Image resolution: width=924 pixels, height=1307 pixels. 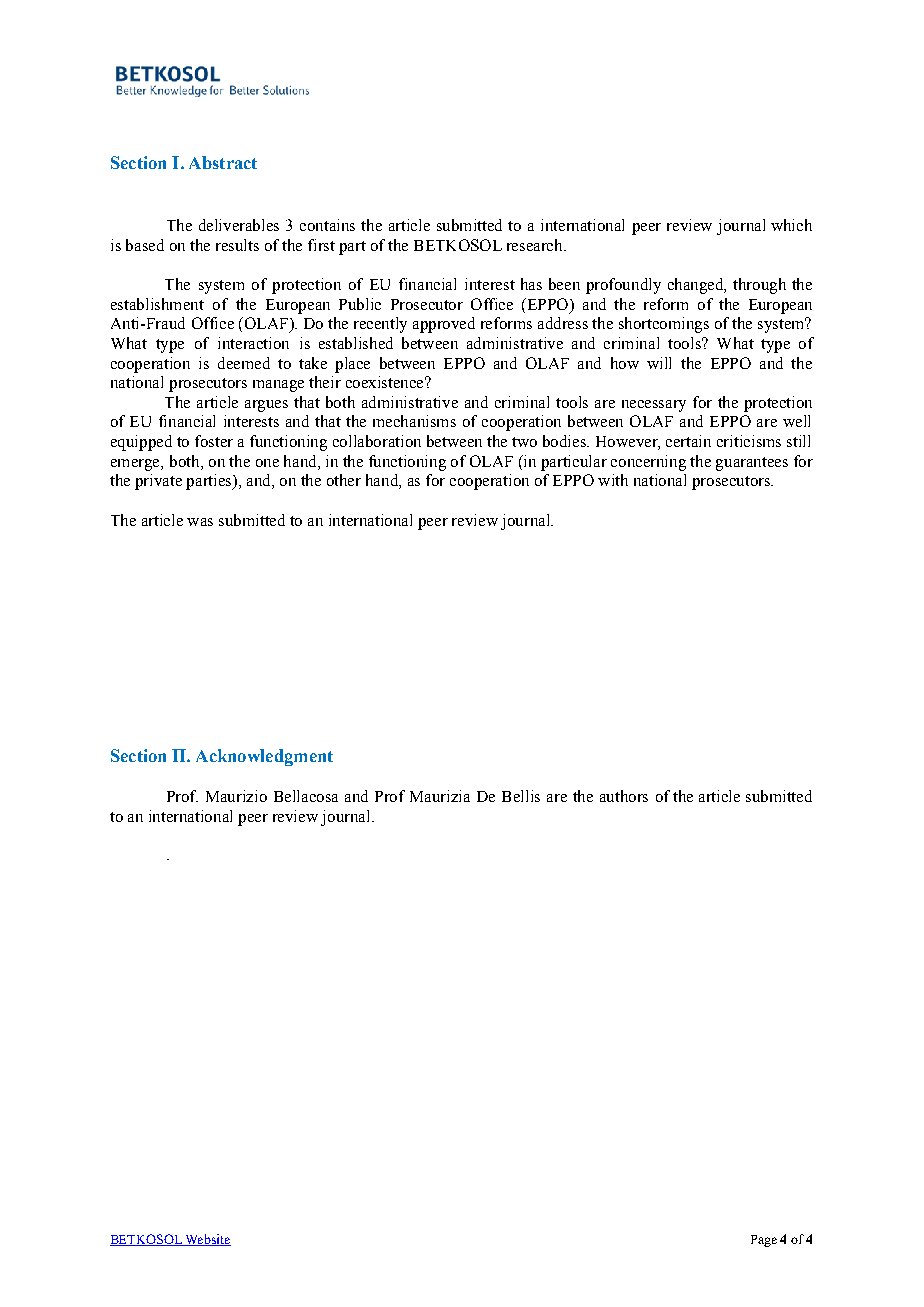 What do you see at coordinates (524, 442) in the screenshot?
I see `two` at bounding box center [524, 442].
